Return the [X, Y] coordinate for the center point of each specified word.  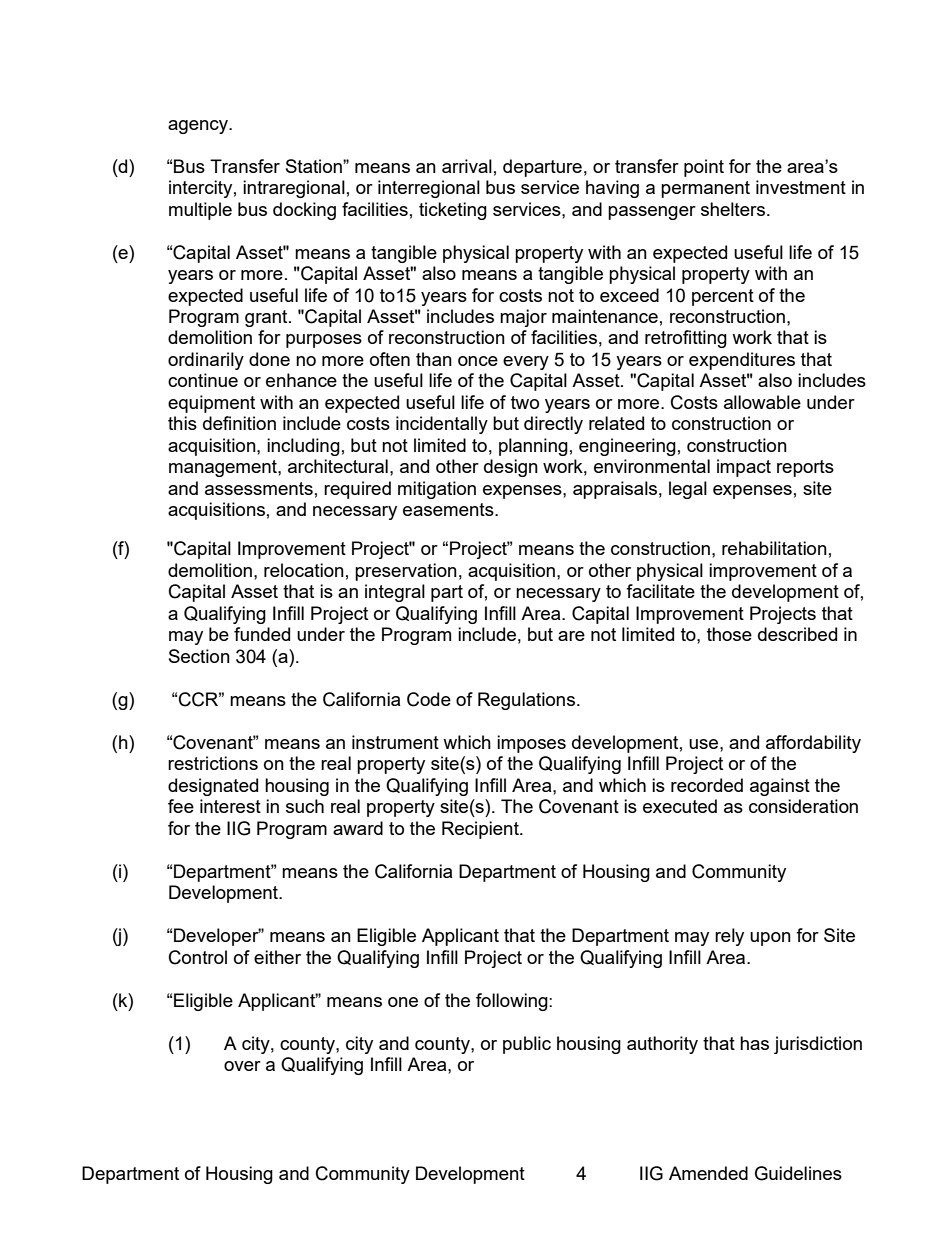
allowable [762, 402]
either [277, 957]
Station [315, 166]
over [242, 1066]
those [729, 634]
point [704, 168]
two [525, 402]
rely [729, 937]
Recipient [481, 830]
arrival [467, 166]
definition [239, 423]
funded [262, 634]
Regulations [526, 701]
